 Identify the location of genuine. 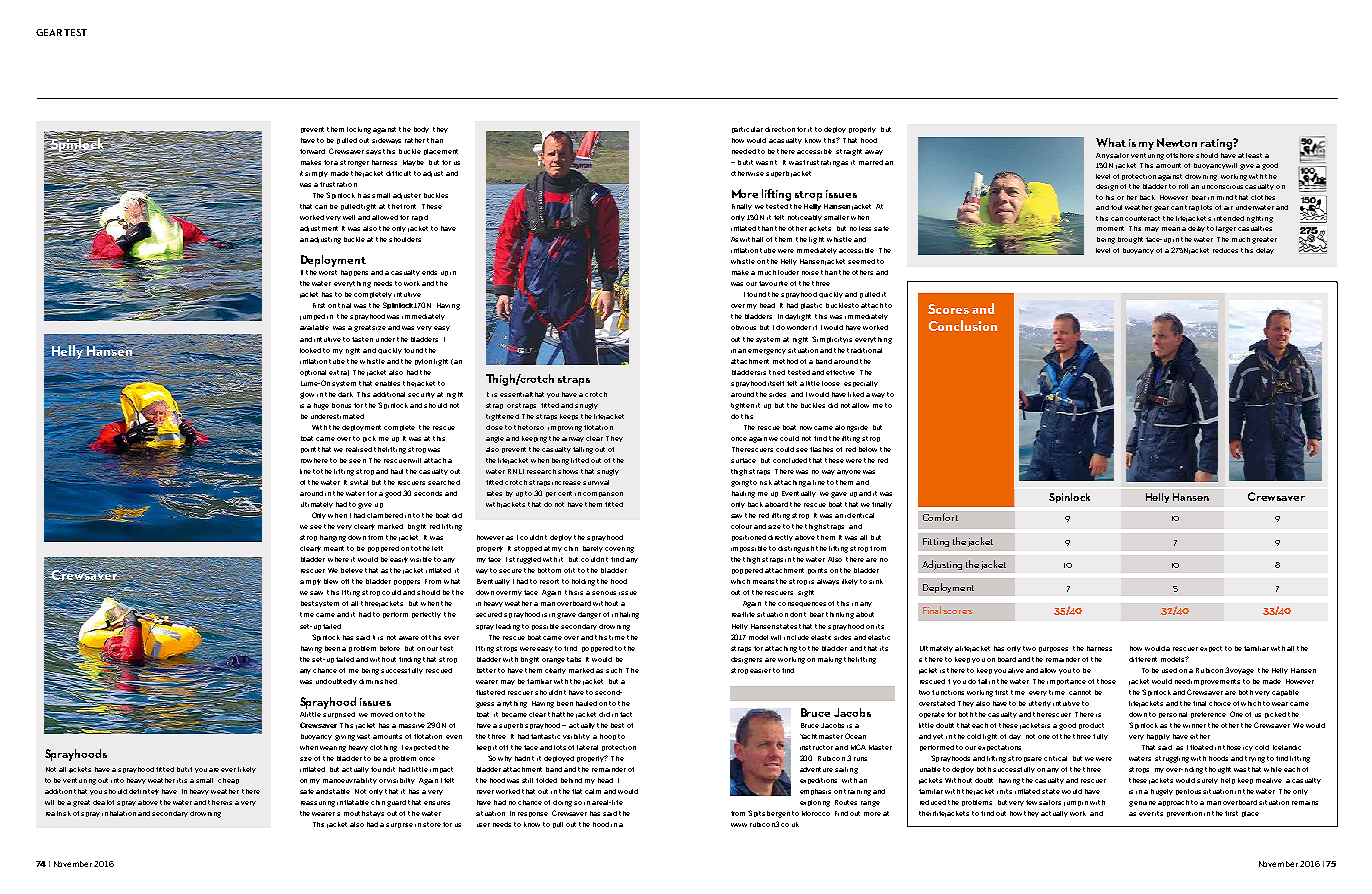
(1142, 804).
